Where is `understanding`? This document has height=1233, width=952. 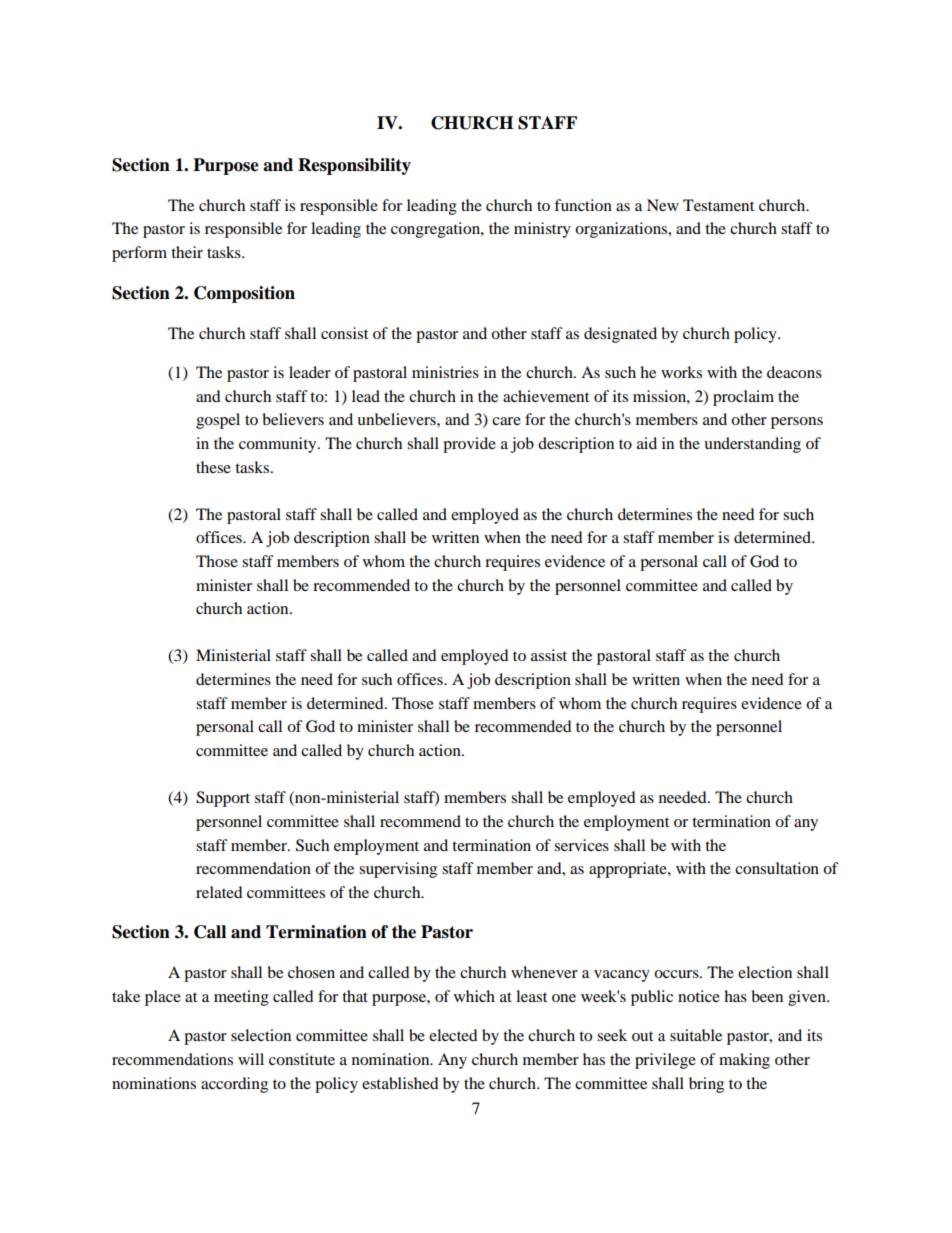 understanding is located at coordinates (752, 445).
